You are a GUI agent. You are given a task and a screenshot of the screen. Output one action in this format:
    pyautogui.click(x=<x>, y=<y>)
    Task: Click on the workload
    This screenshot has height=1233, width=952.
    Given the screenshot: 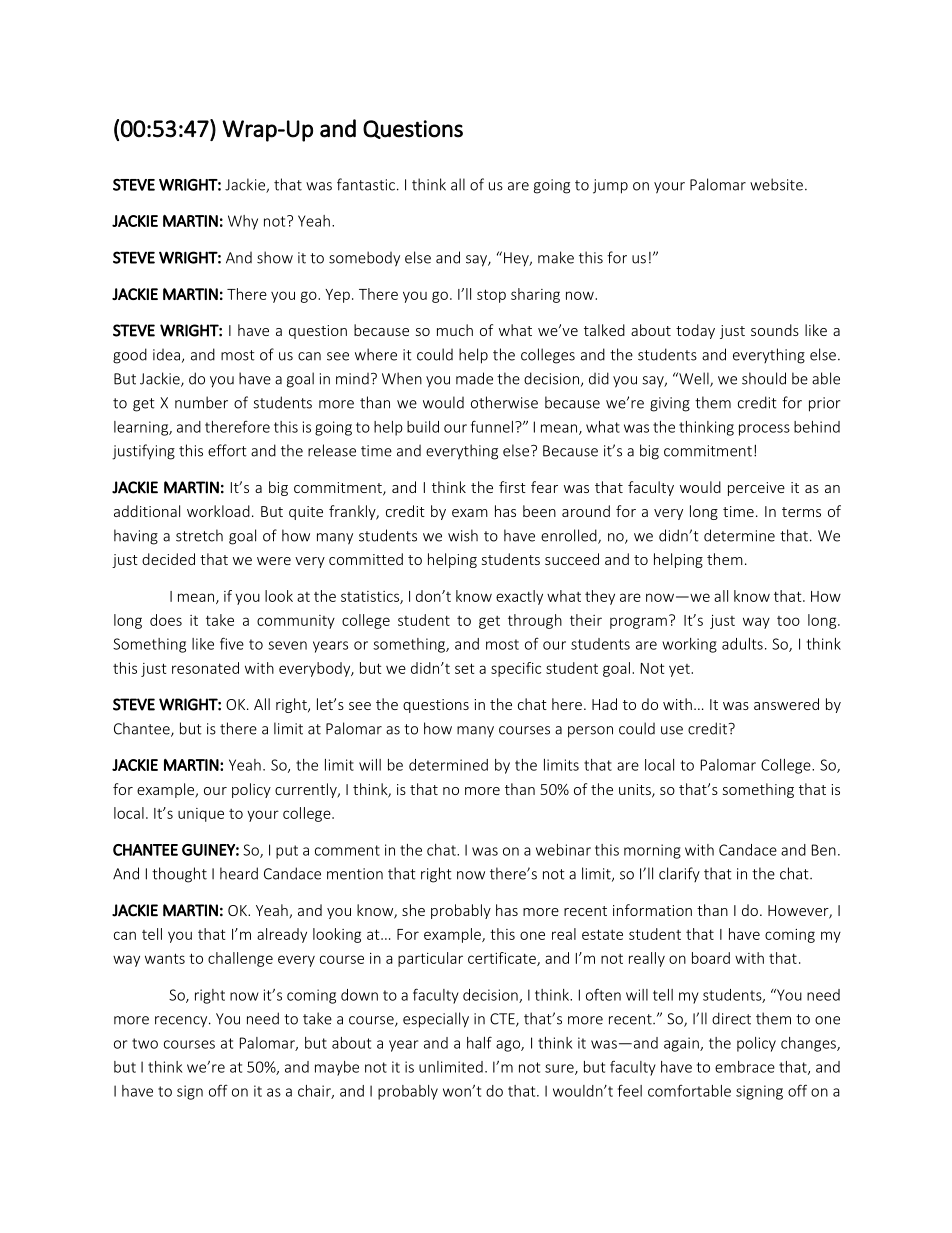 What is the action you would take?
    pyautogui.click(x=218, y=511)
